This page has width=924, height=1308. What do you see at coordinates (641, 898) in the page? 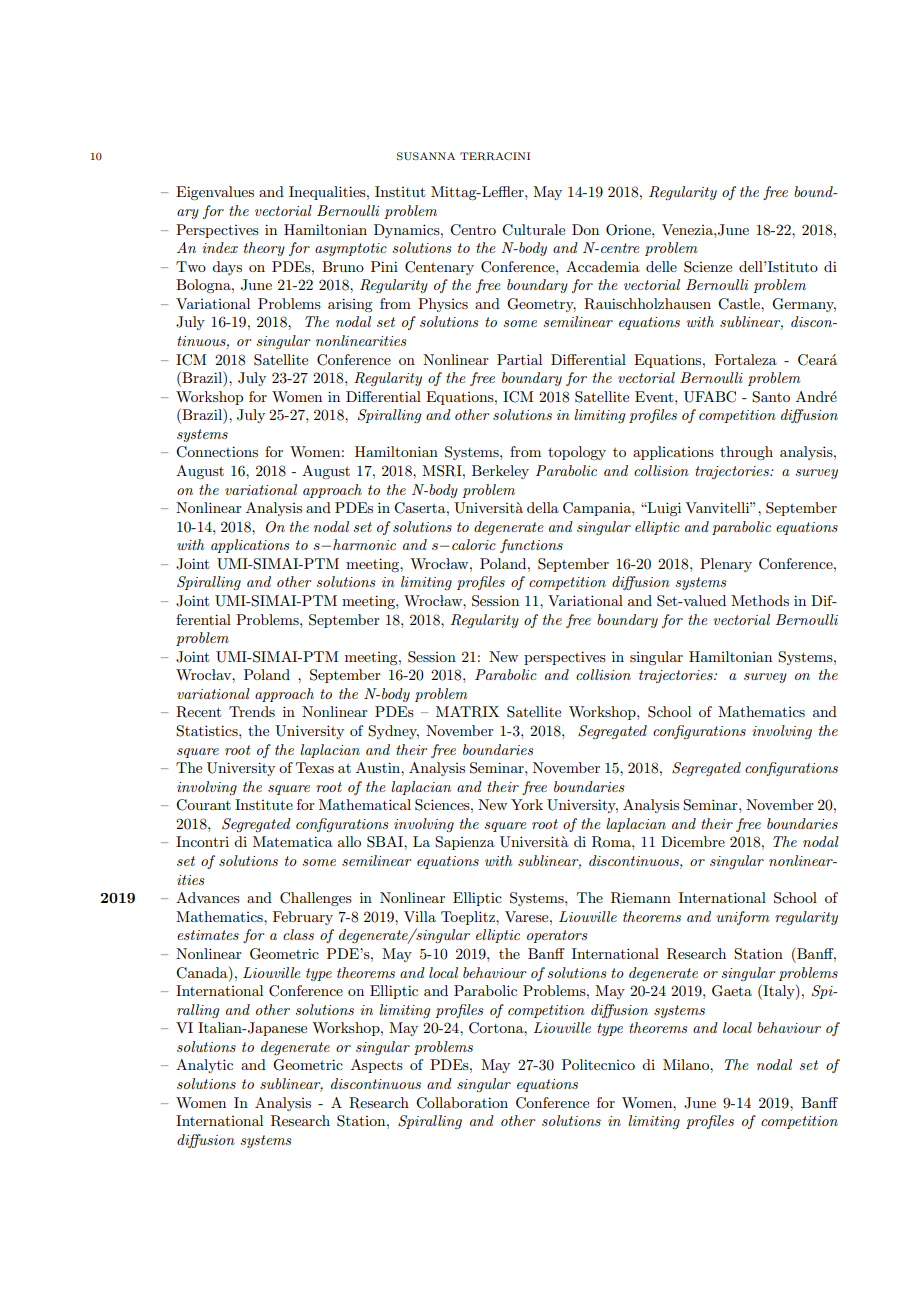
I see `Riemann` at bounding box center [641, 898].
